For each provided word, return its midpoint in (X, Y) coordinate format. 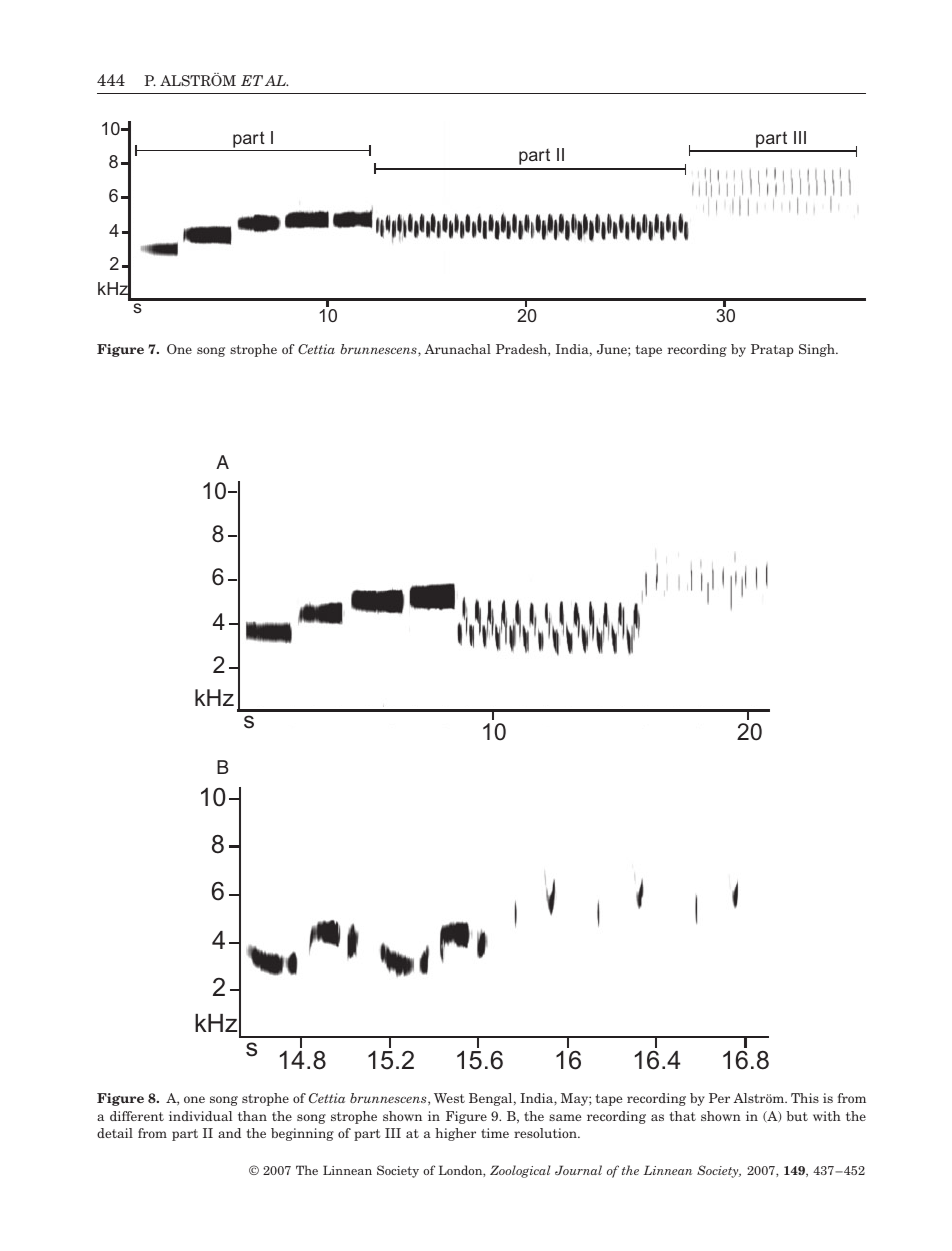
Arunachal (457, 349)
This (805, 1098)
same (565, 1117)
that (683, 1116)
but (797, 1116)
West (449, 1098)
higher (455, 1134)
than (252, 1116)
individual (200, 1116)
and (229, 1133)
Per (719, 1098)
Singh (818, 350)
